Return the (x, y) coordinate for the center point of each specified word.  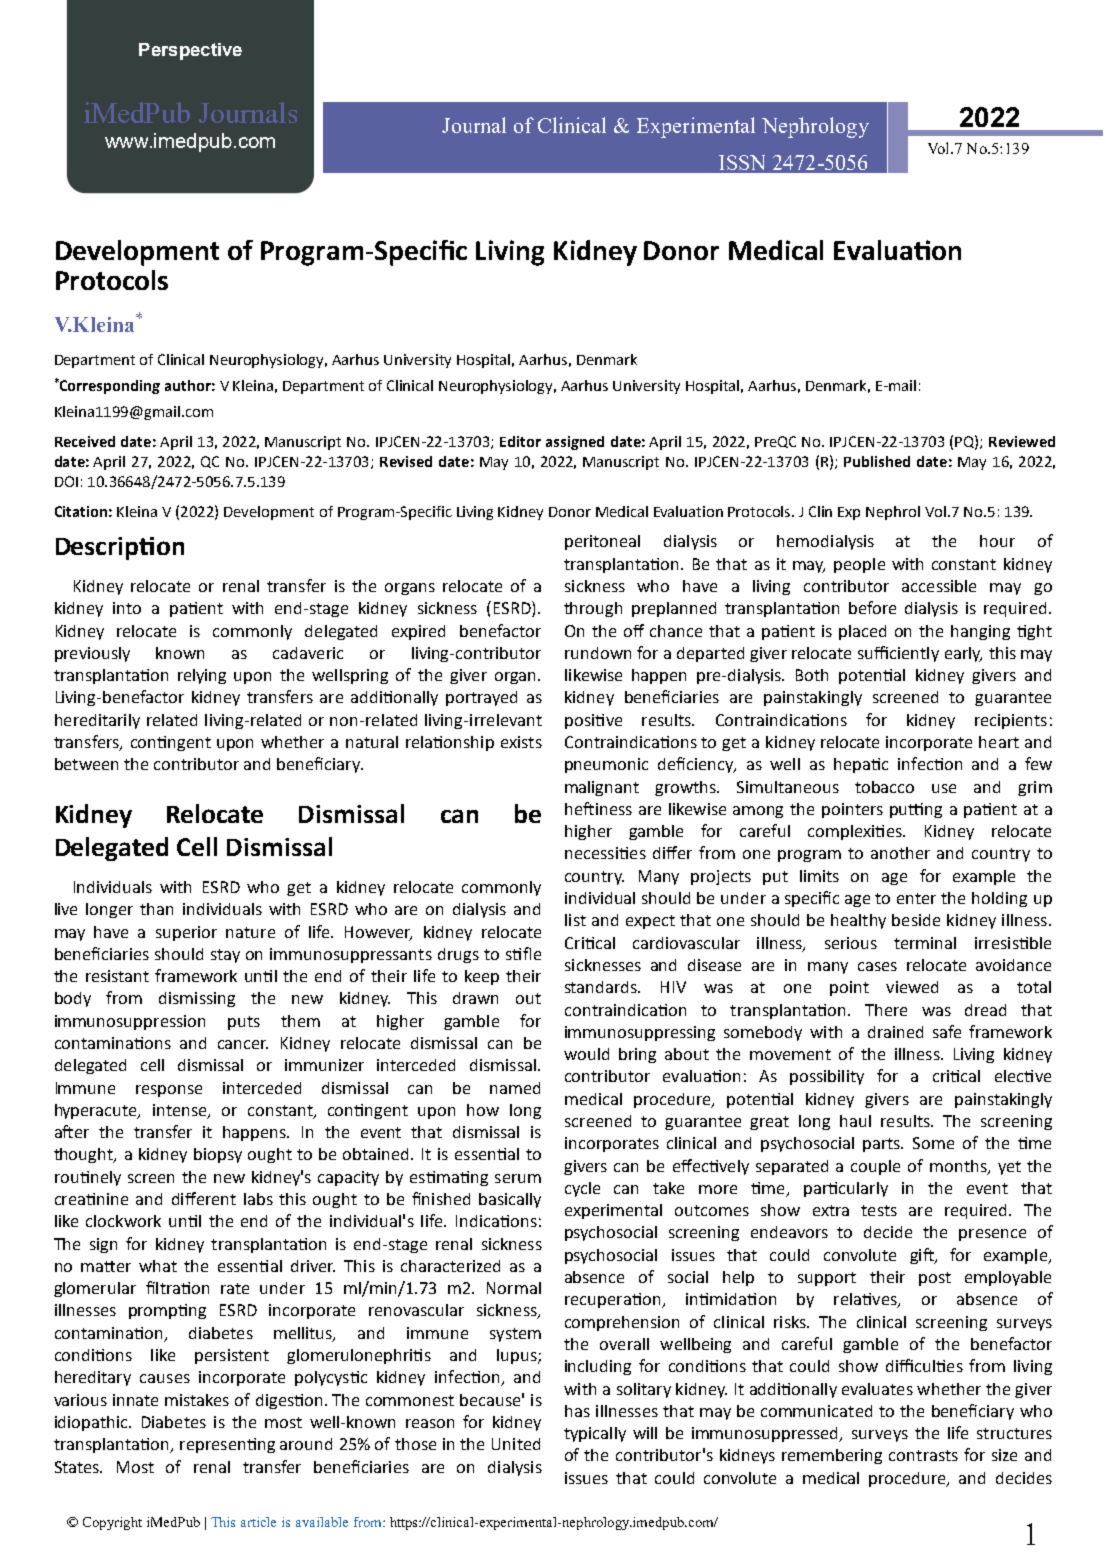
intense (181, 1111)
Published (877, 461)
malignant (602, 788)
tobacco (884, 787)
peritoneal (602, 542)
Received (85, 441)
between (86, 764)
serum (518, 1178)
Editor (520, 441)
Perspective (190, 51)
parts (883, 1145)
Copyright (112, 1523)
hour (997, 541)
